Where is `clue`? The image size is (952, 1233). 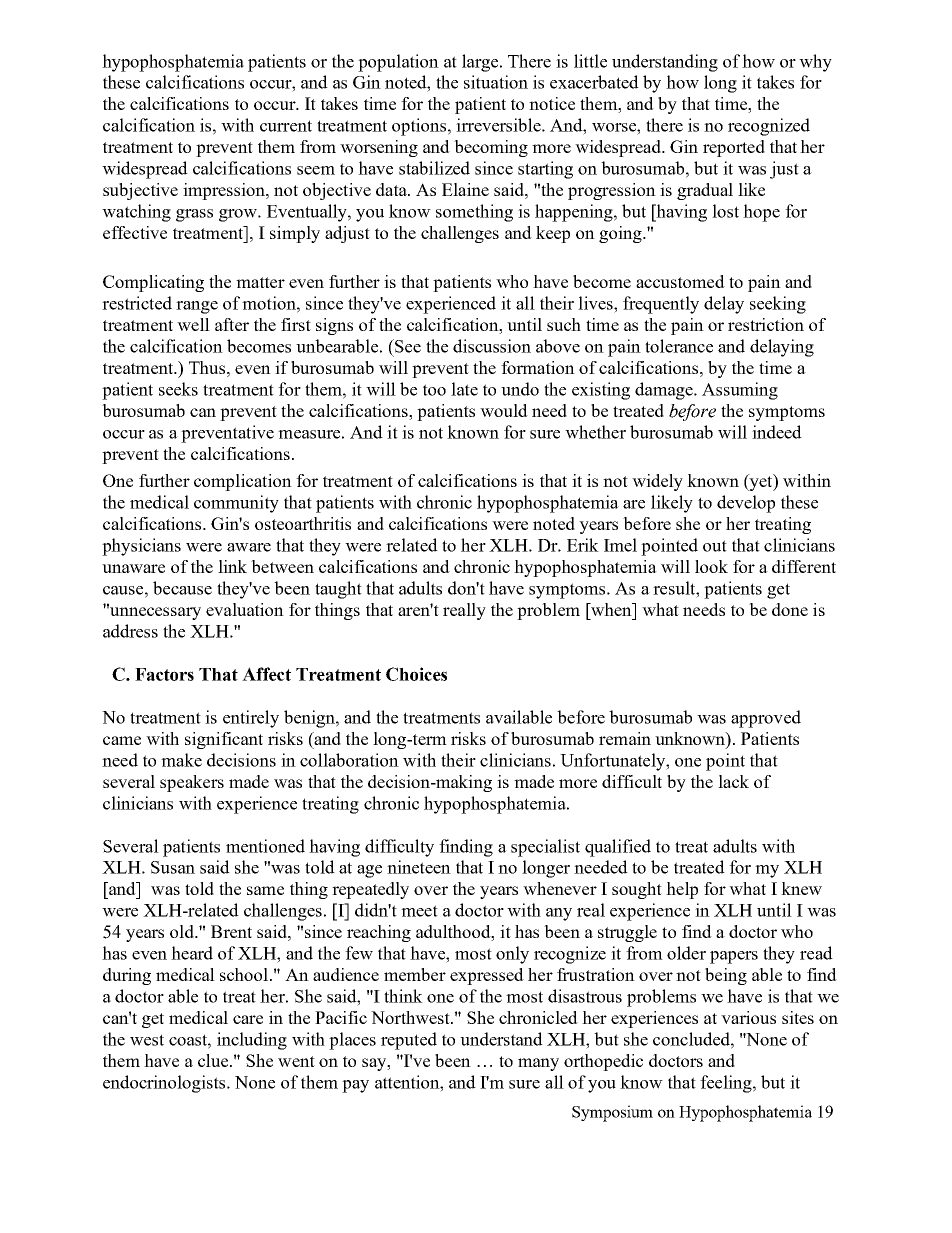 clue is located at coordinates (214, 1060).
